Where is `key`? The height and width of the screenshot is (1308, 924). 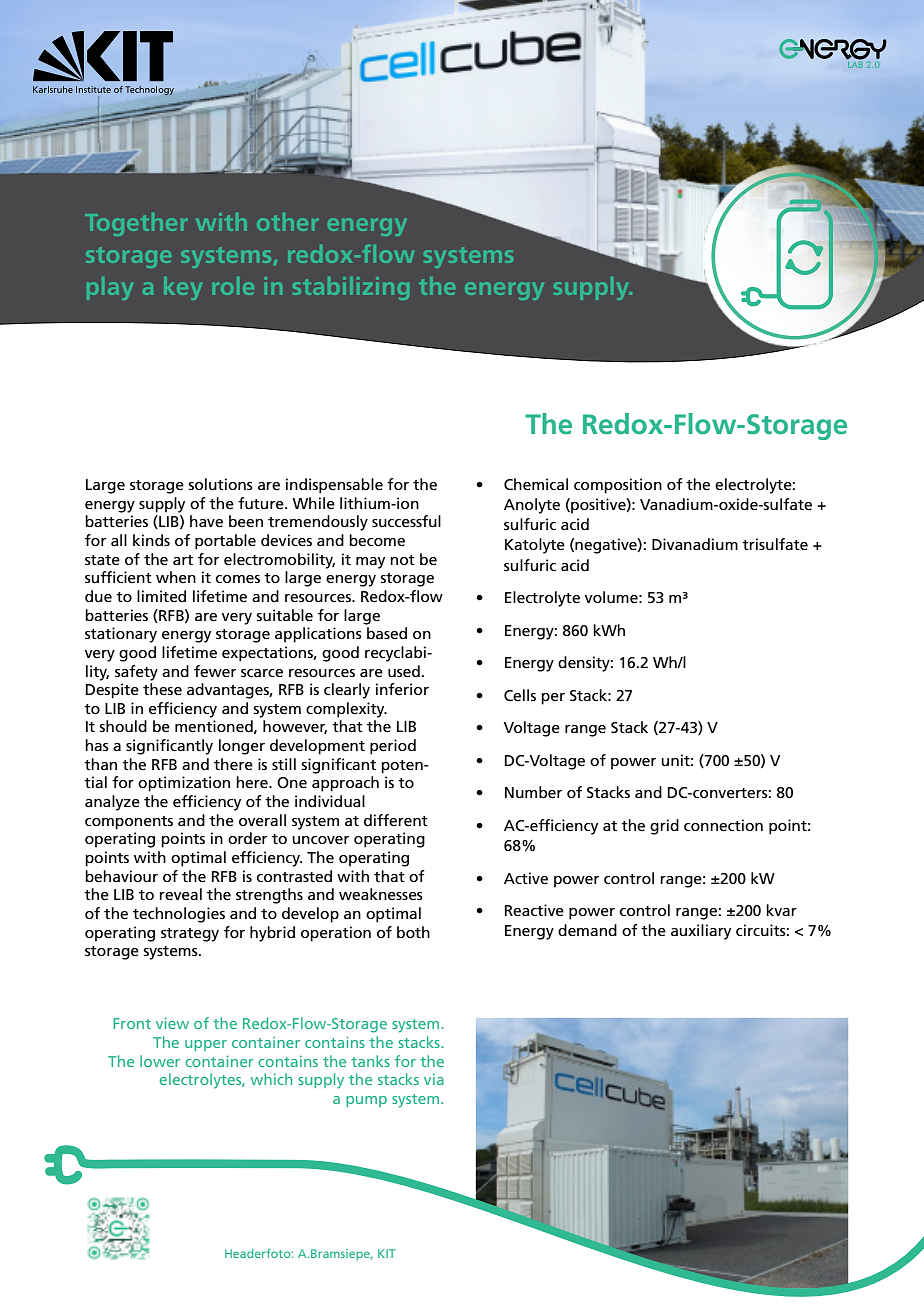 key is located at coordinates (183, 288).
